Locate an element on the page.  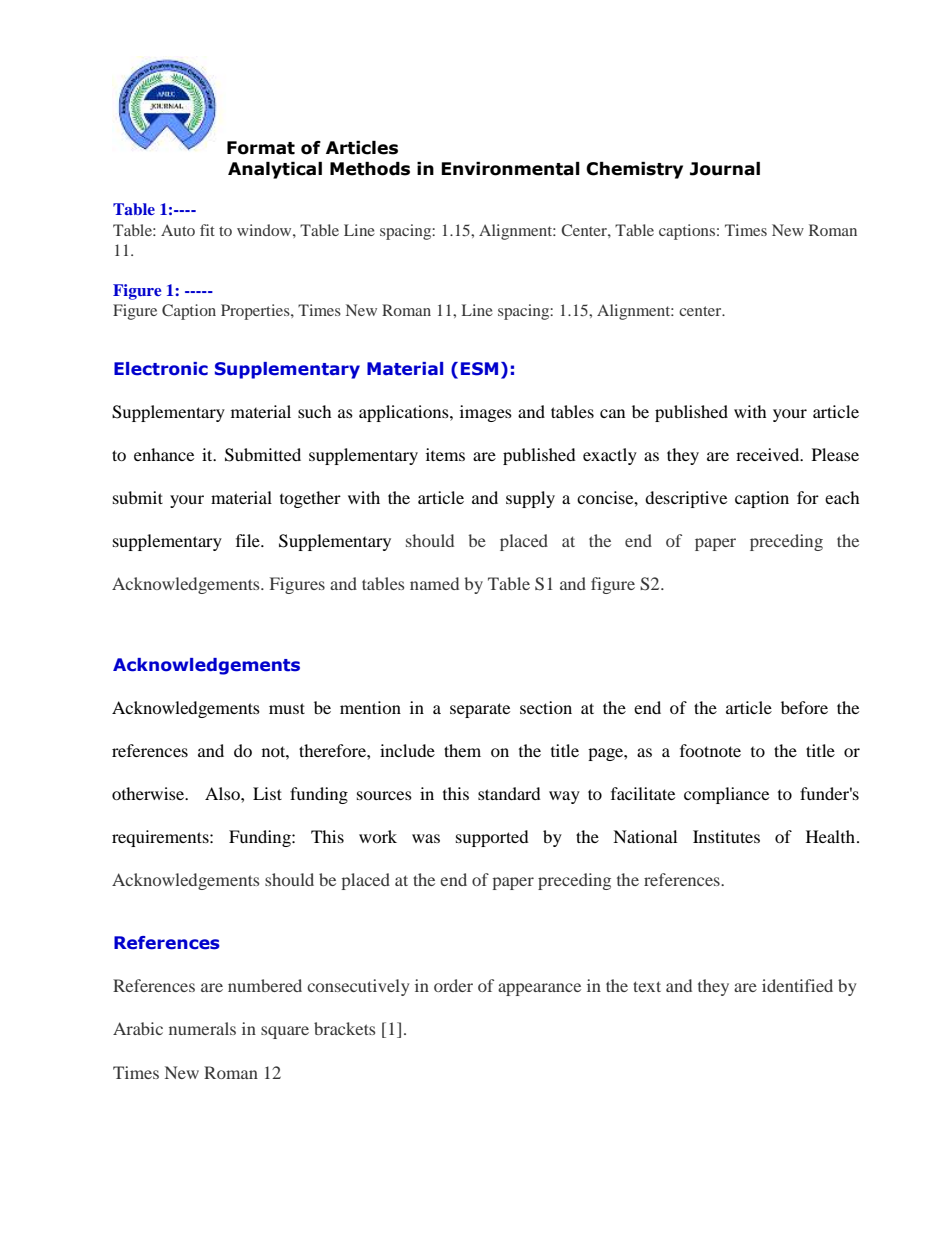
order is located at coordinates (453, 985).
